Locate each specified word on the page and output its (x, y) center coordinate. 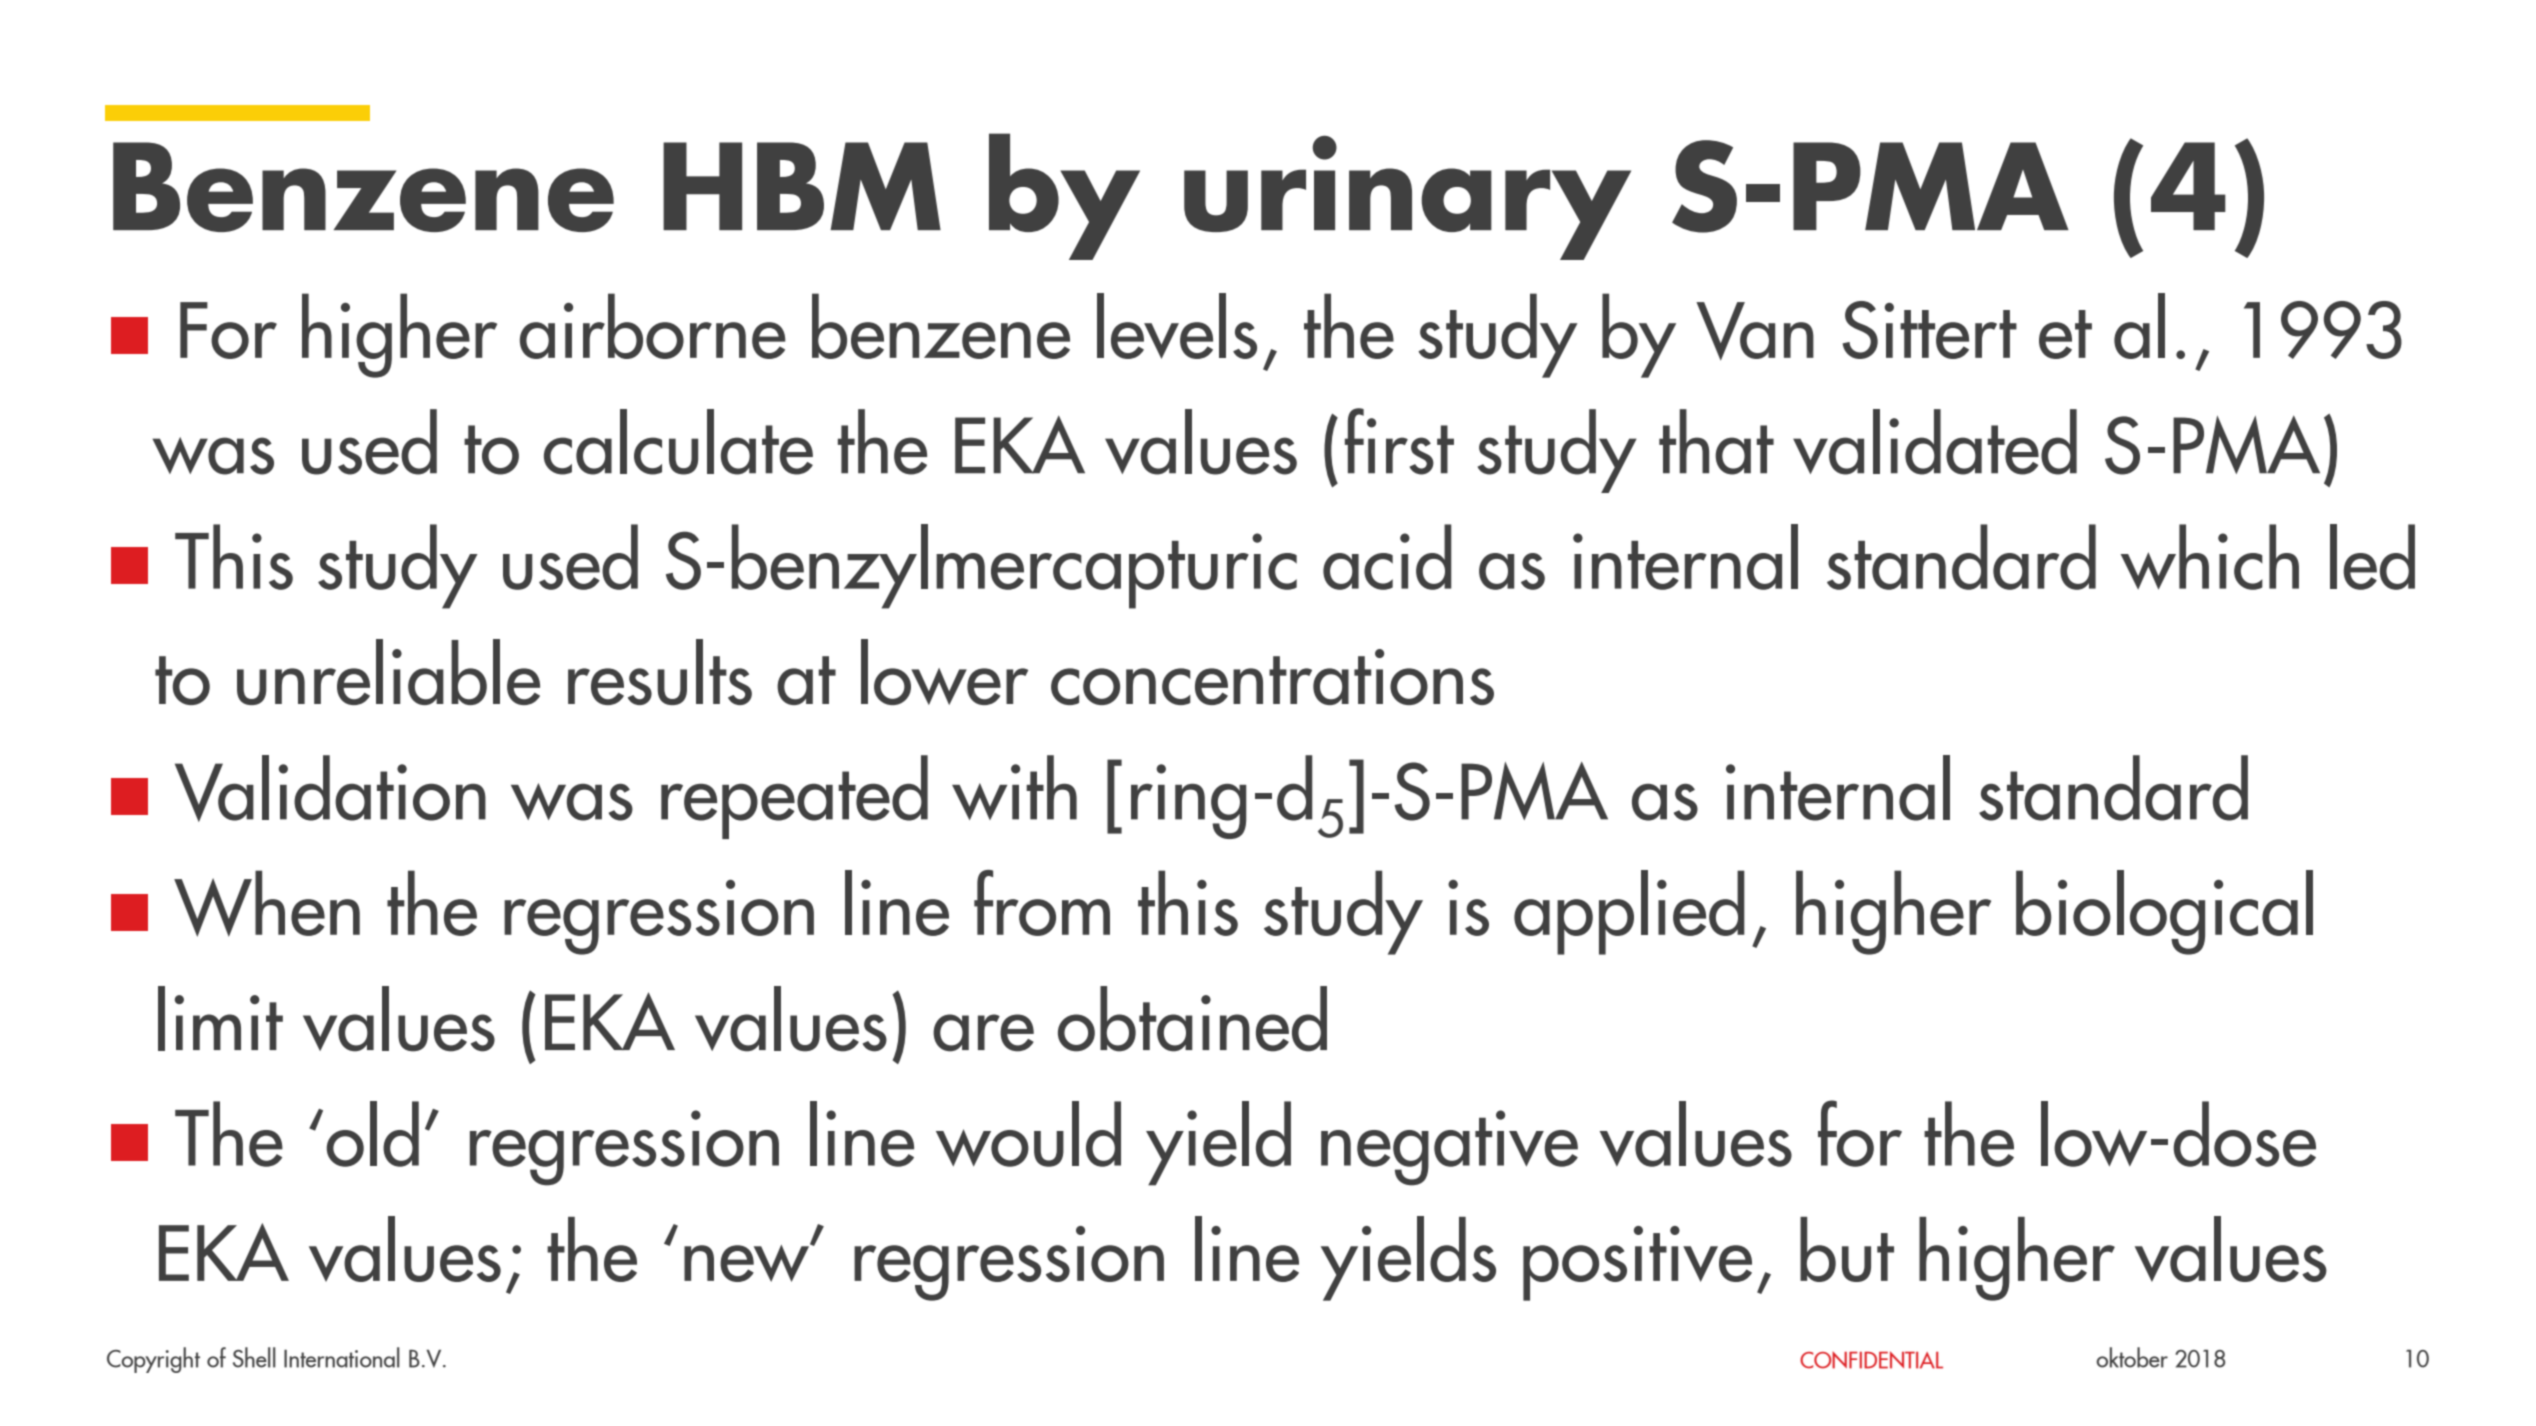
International (342, 1357)
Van (1755, 331)
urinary (1407, 198)
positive (1637, 1263)
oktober (2132, 1357)
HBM (802, 186)
